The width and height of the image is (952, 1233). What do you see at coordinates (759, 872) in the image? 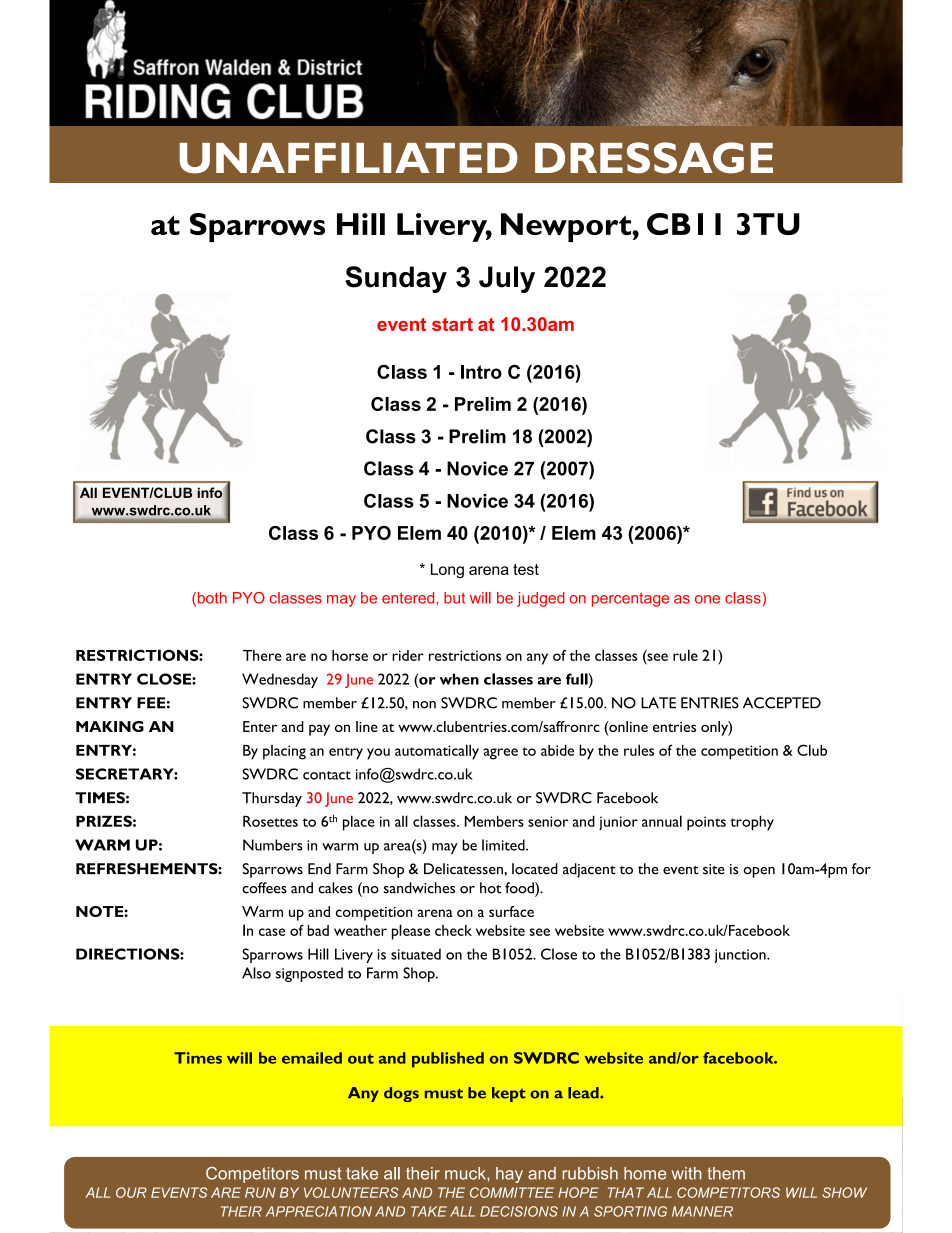
I see `open` at bounding box center [759, 872].
